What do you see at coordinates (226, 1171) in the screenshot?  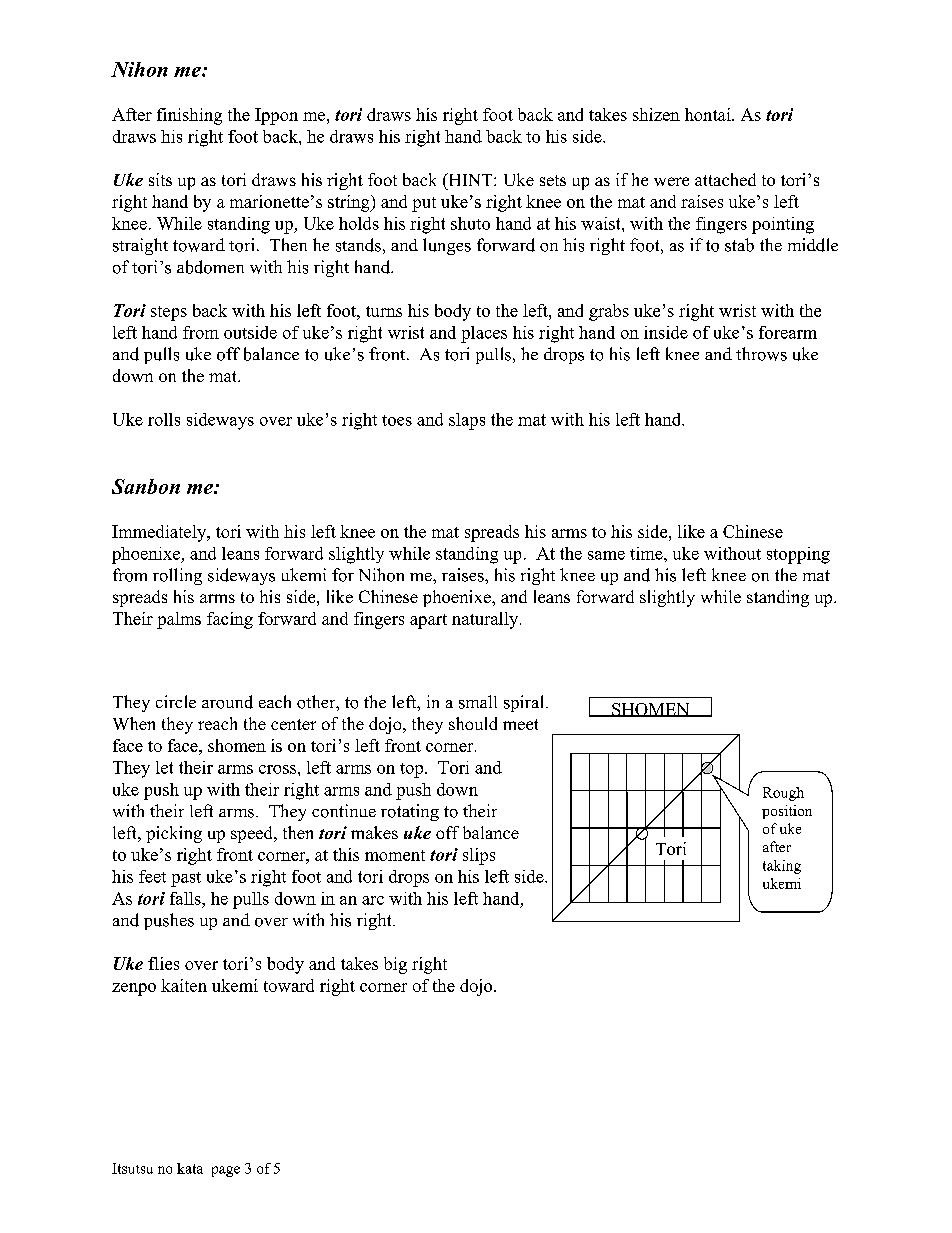 I see `page` at bounding box center [226, 1171].
